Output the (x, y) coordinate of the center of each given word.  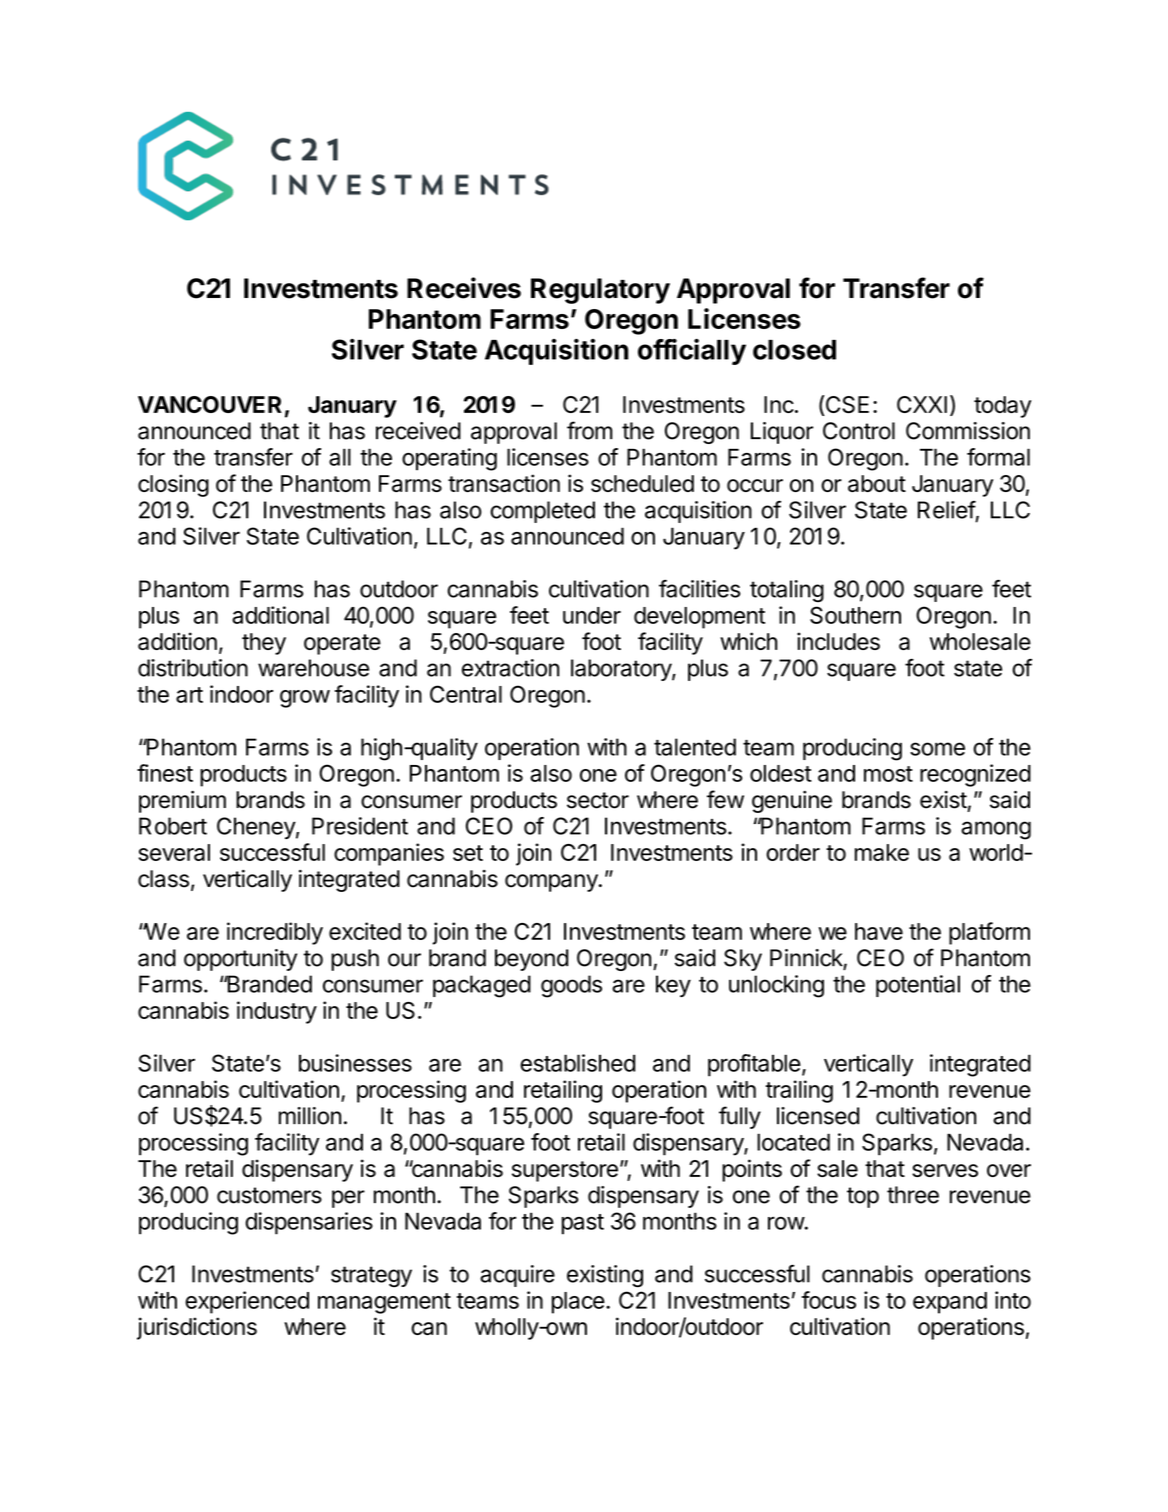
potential (918, 986)
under (592, 615)
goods (571, 986)
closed (794, 350)
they (264, 644)
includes (838, 641)
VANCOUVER (210, 404)
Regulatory (600, 291)
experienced (247, 1302)
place (578, 1303)
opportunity (240, 960)
